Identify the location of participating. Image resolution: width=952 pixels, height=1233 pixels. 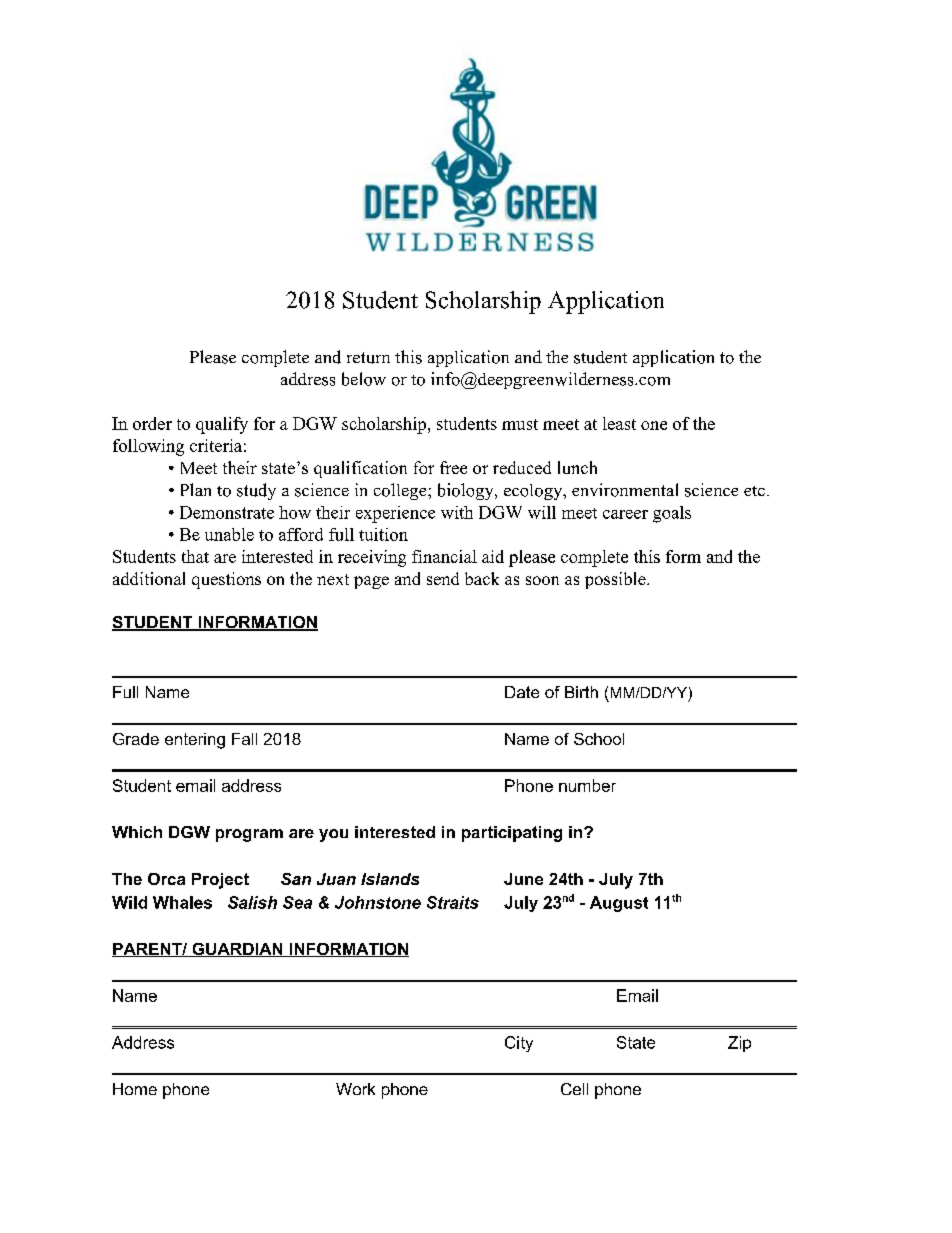
(512, 834).
